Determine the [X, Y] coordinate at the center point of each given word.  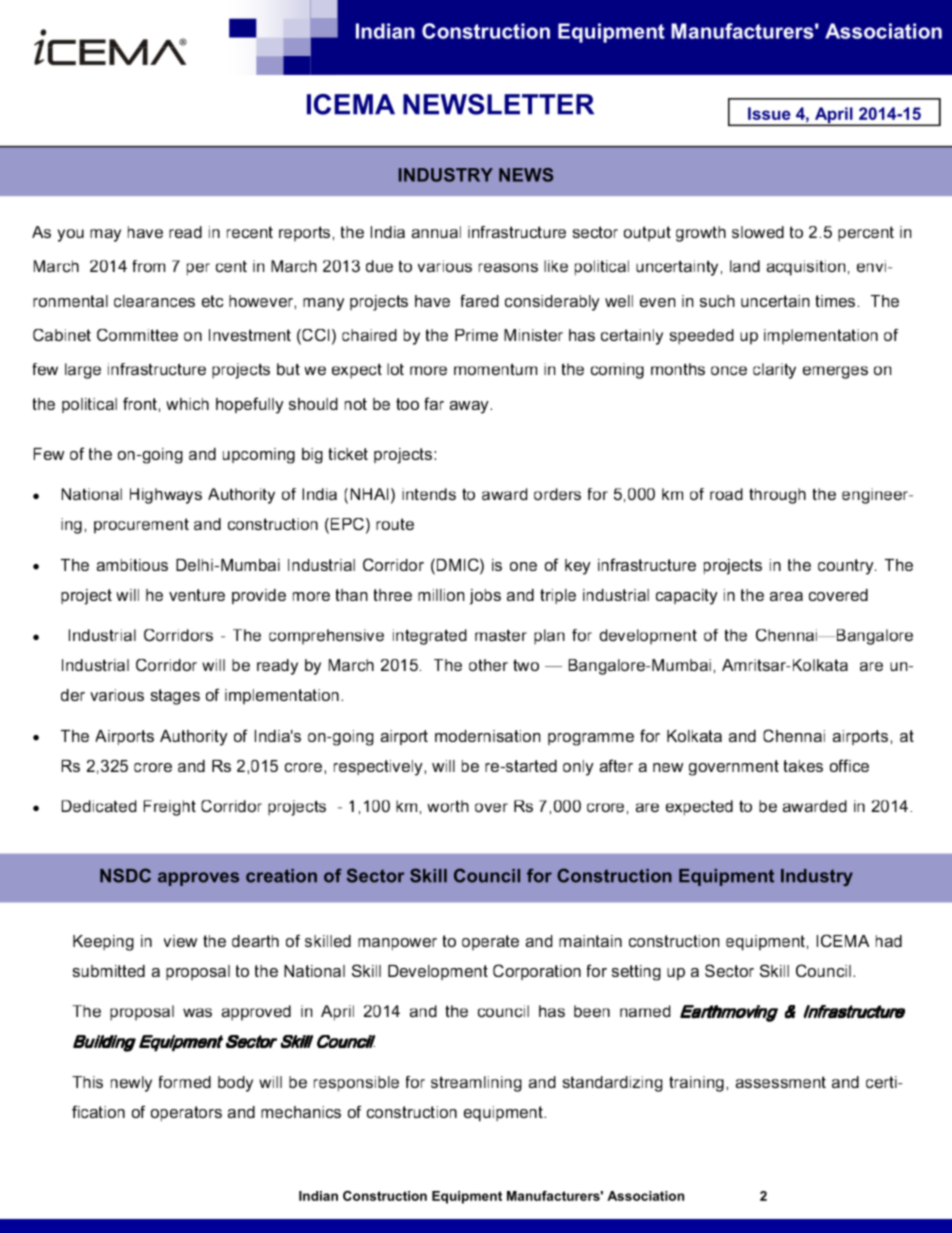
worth [448, 806]
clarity [774, 371]
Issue [769, 113]
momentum [495, 369]
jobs [485, 597]
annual [436, 232]
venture [197, 595]
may [105, 235]
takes [803, 766]
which [188, 404]
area [786, 596]
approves [198, 879]
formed [185, 1082]
